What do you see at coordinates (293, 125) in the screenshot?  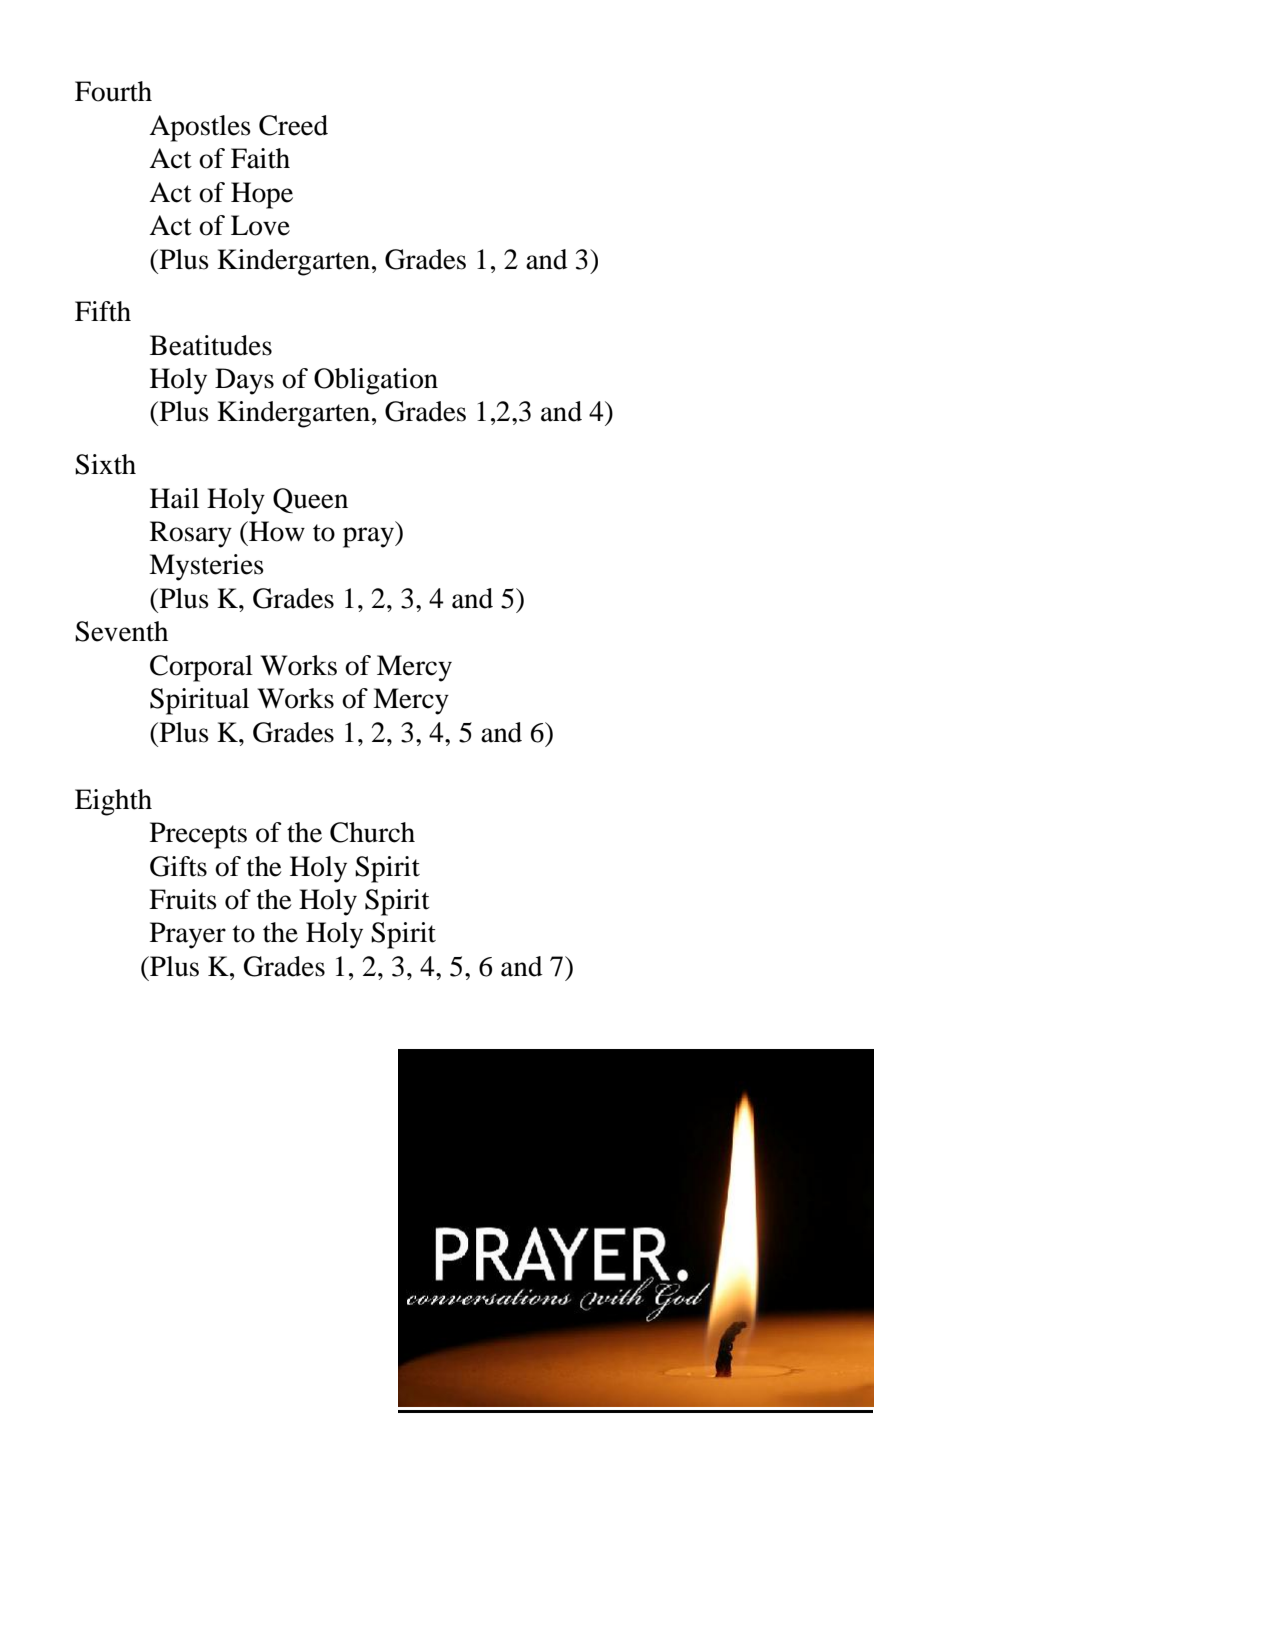 I see `Creed` at bounding box center [293, 125].
